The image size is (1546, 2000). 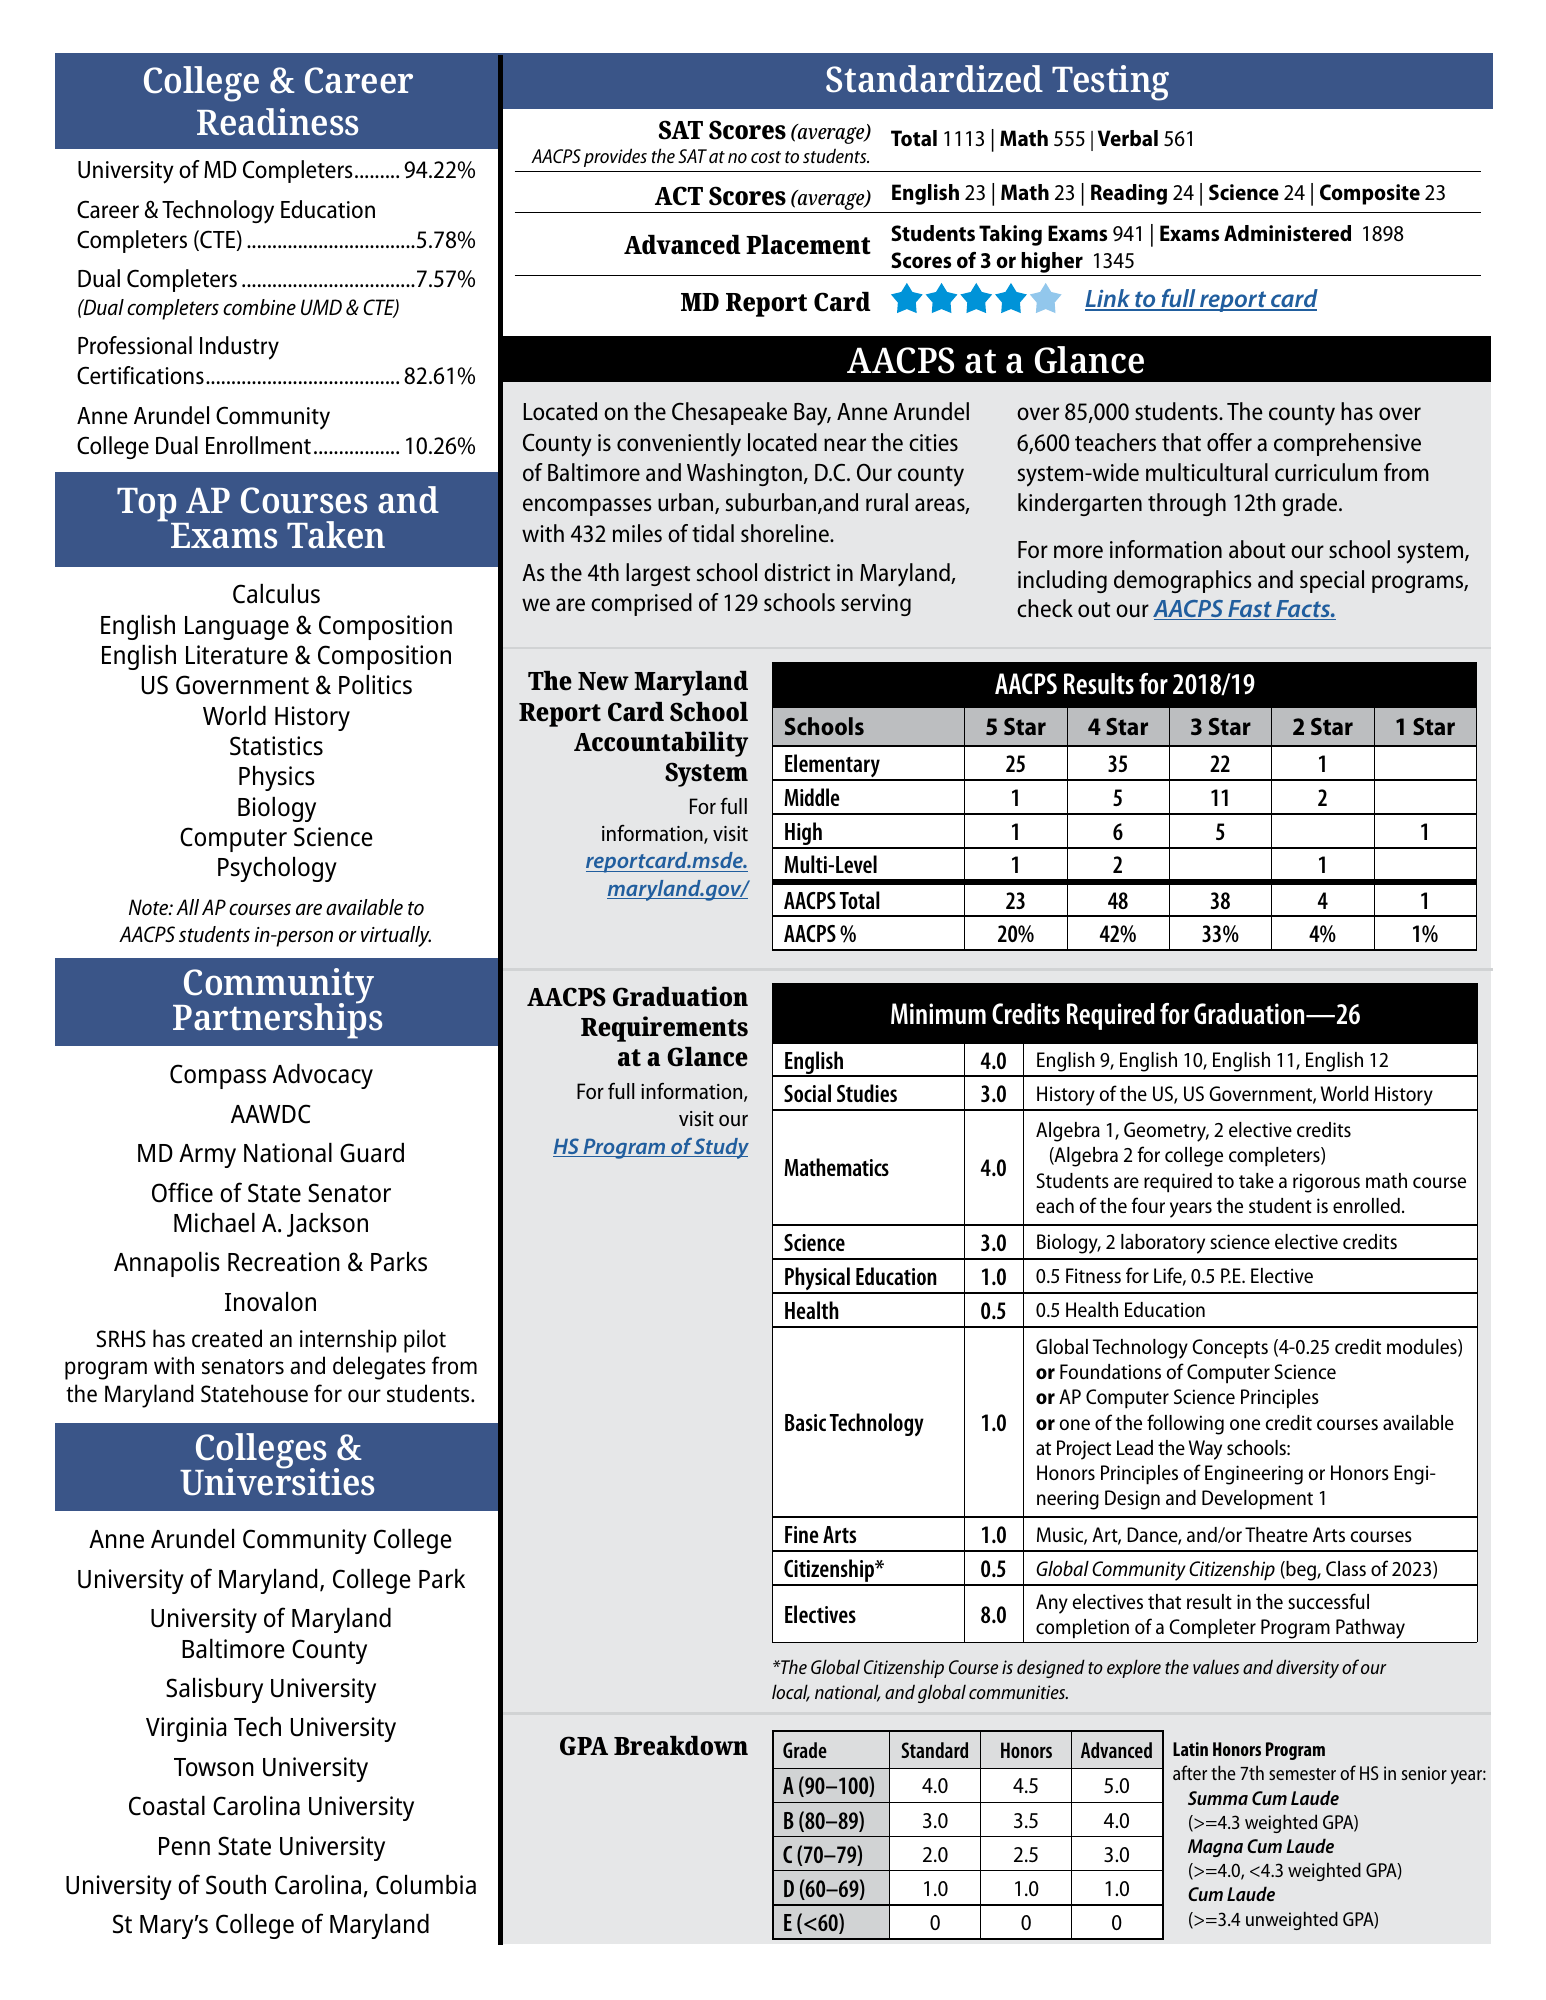 What do you see at coordinates (766, 157) in the screenshot?
I see `cost` at bounding box center [766, 157].
